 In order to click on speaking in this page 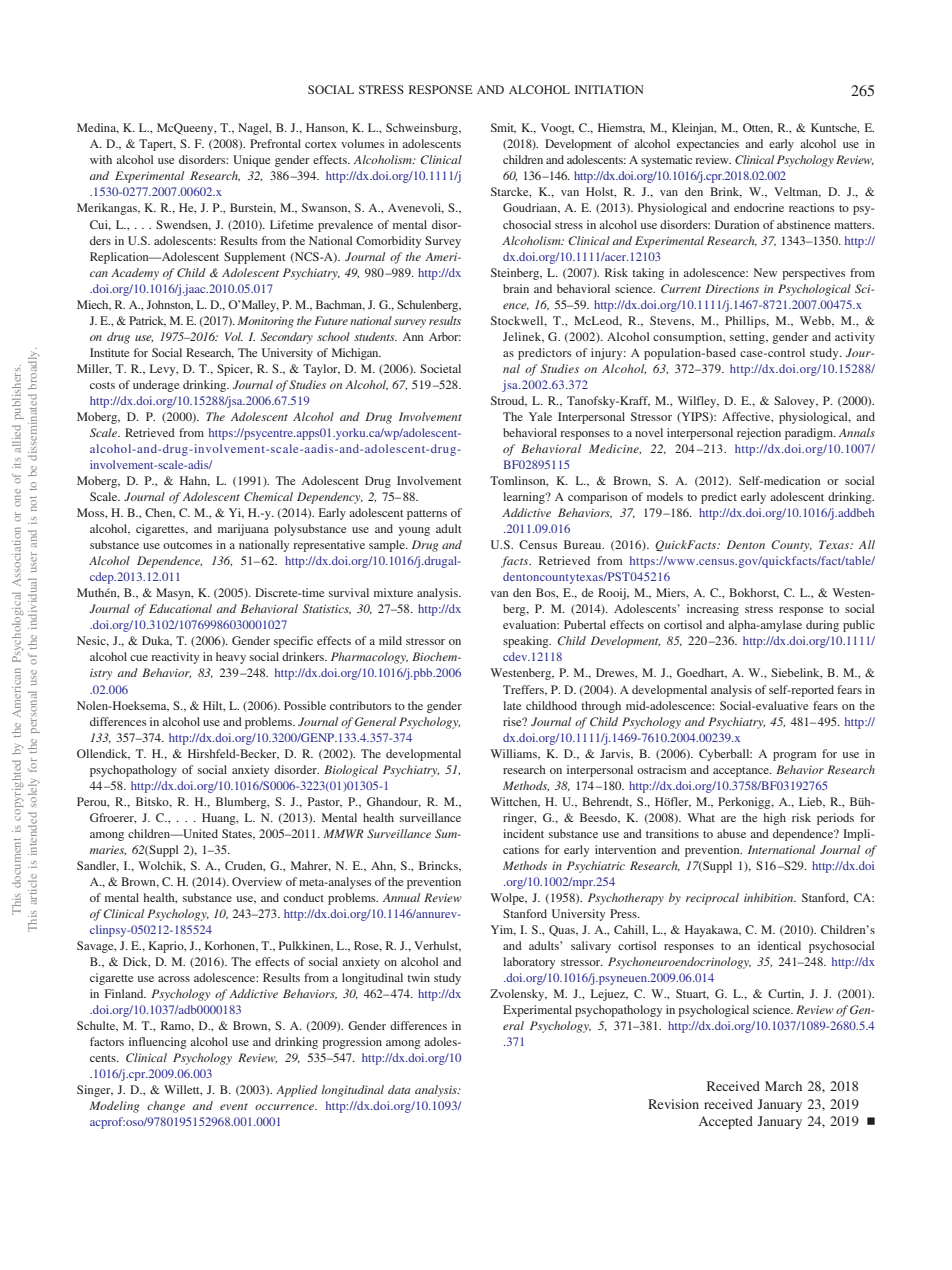, I will do `click(527, 642)`.
